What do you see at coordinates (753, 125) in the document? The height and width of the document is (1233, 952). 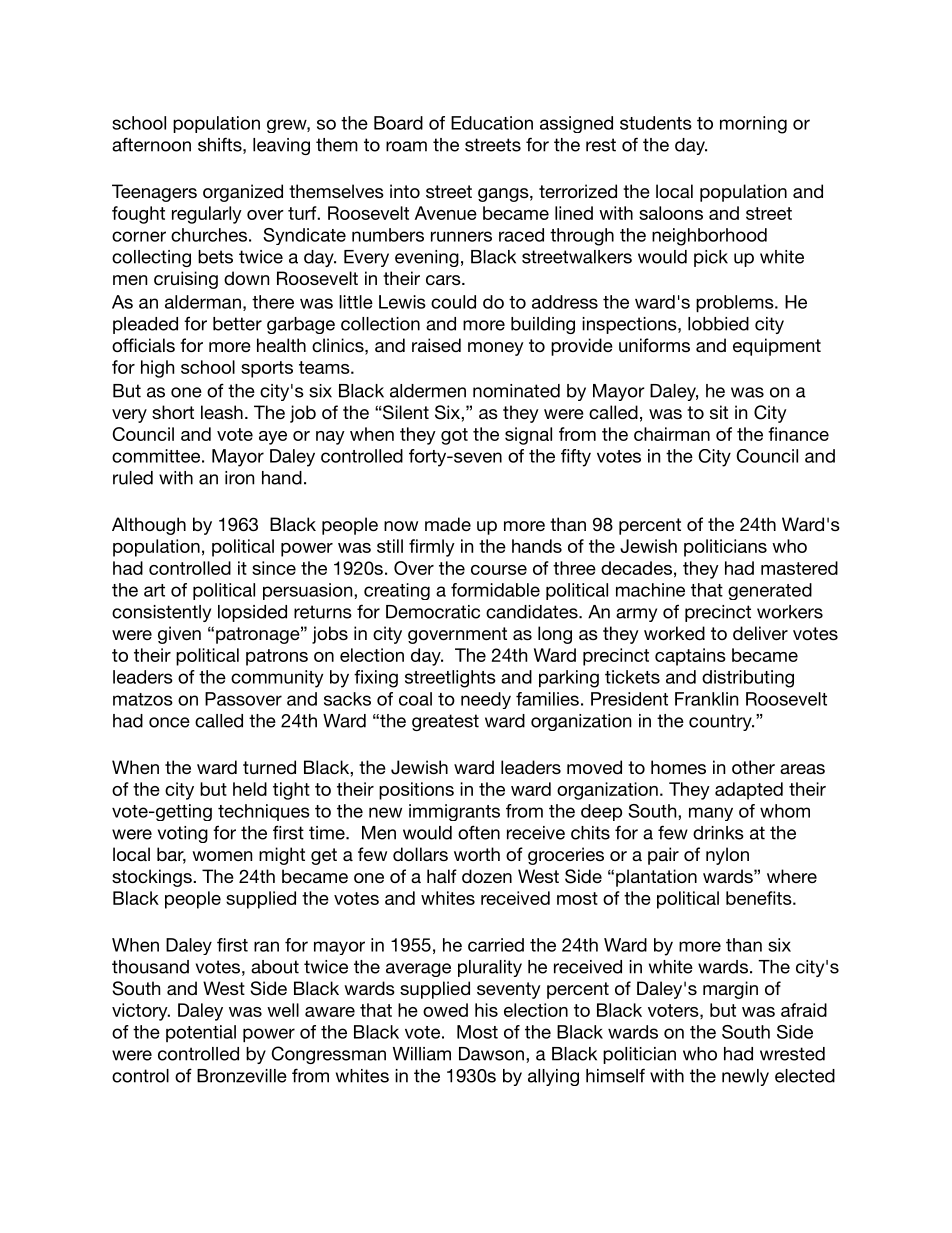 I see `morning` at bounding box center [753, 125].
